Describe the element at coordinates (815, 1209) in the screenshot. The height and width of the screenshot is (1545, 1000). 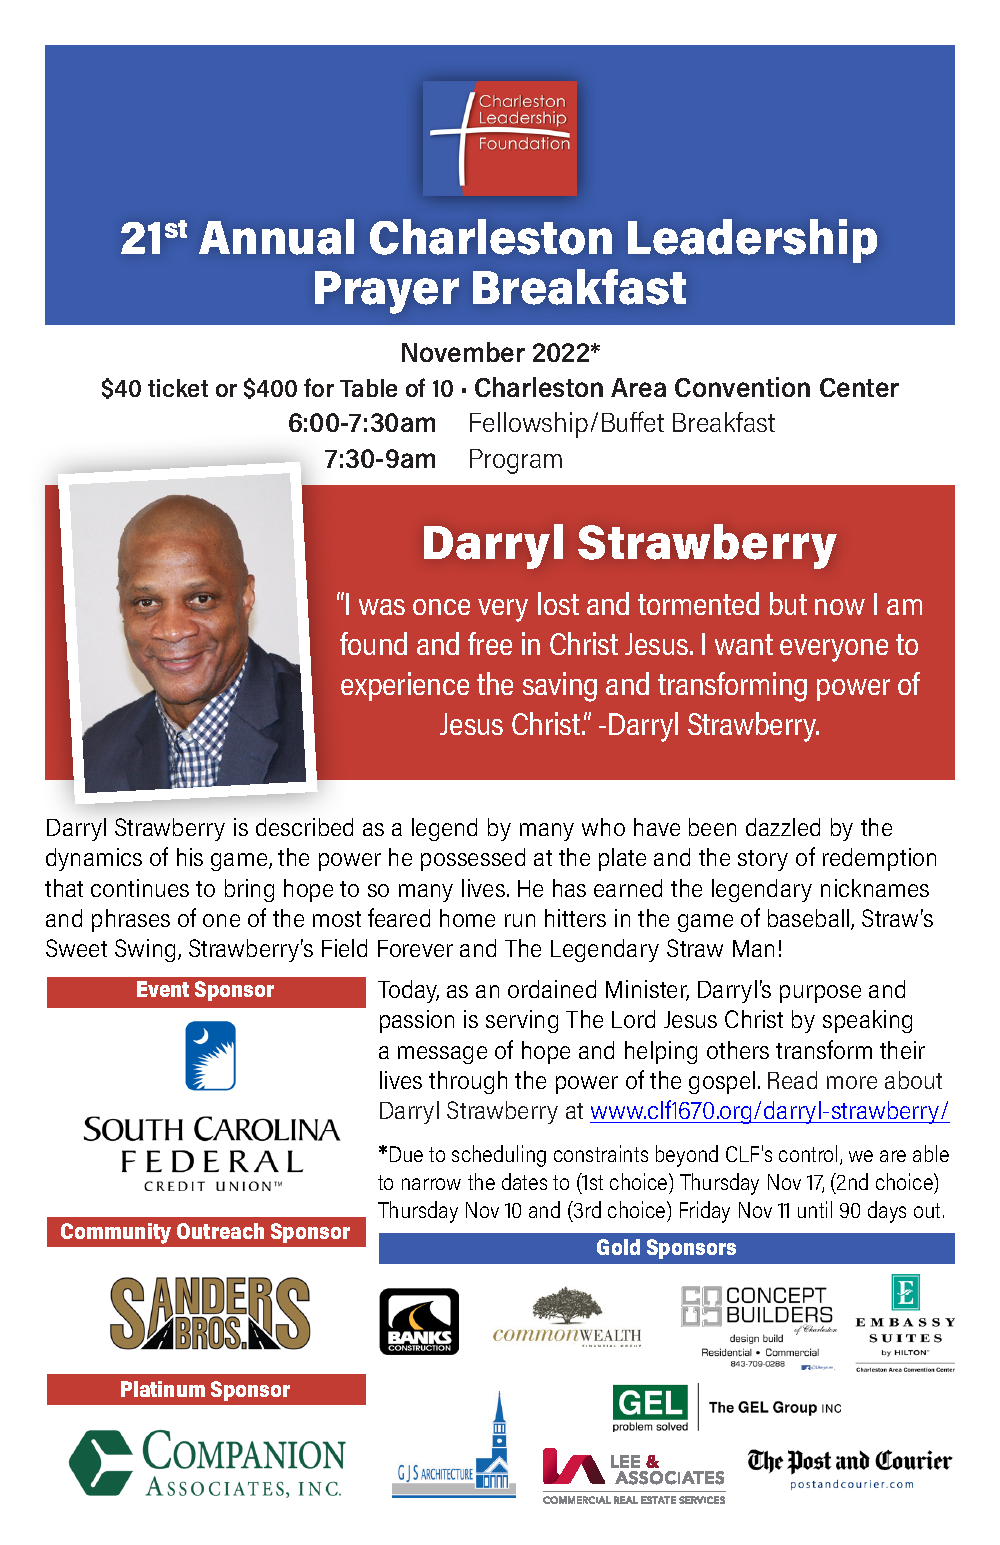
I see `until` at that location.
